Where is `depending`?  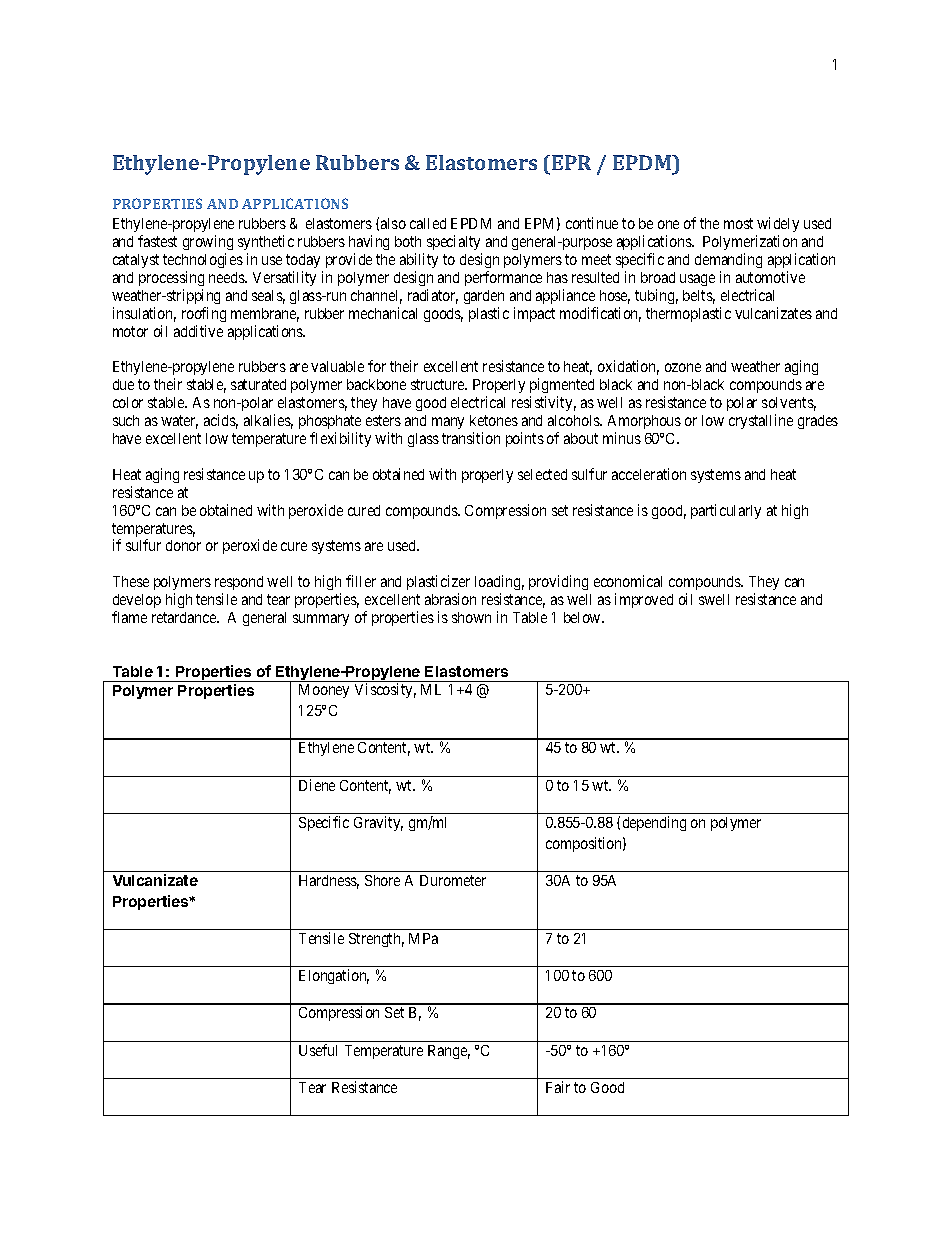 depending is located at coordinates (654, 823).
